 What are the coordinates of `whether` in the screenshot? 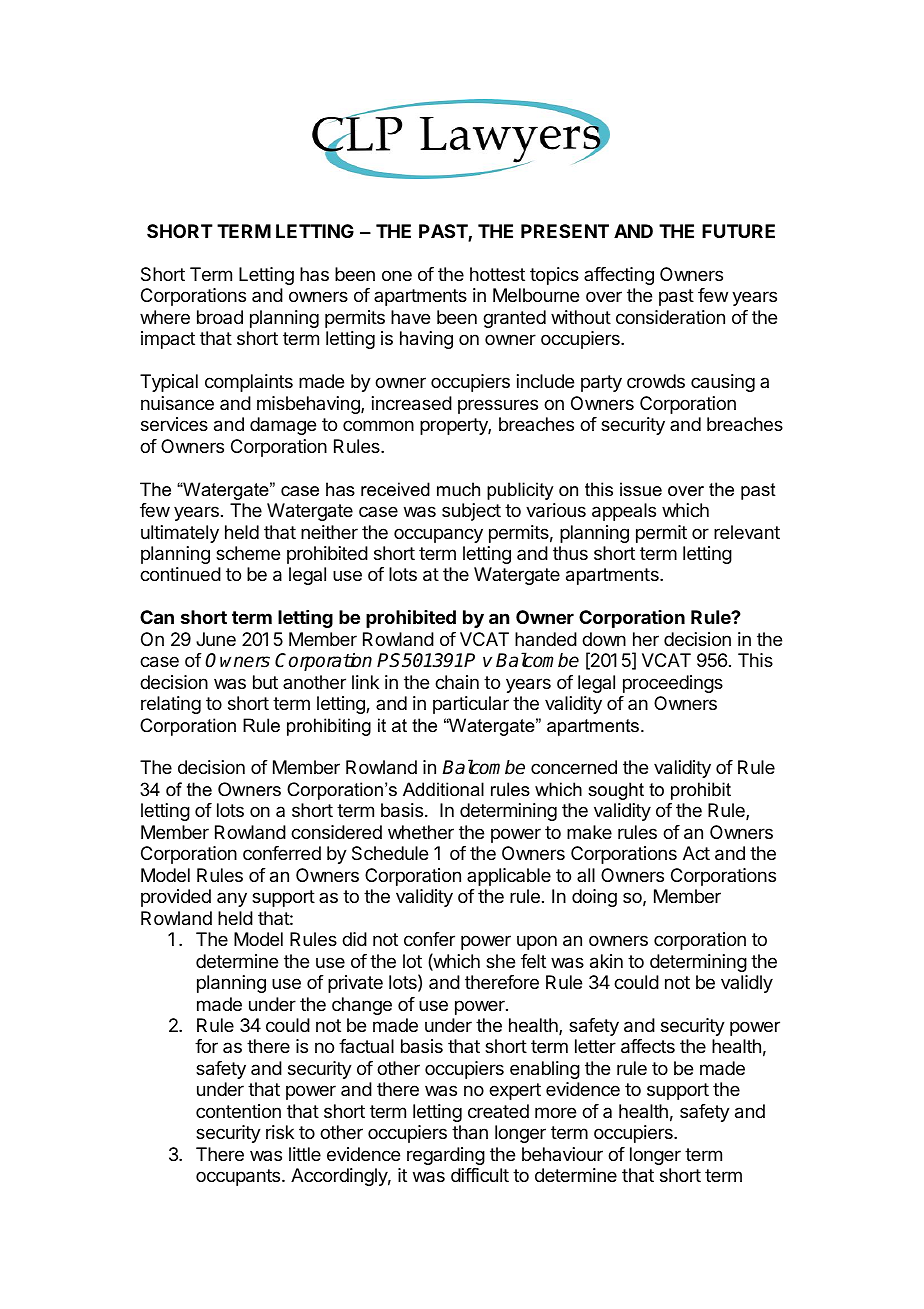 It's located at (421, 832).
